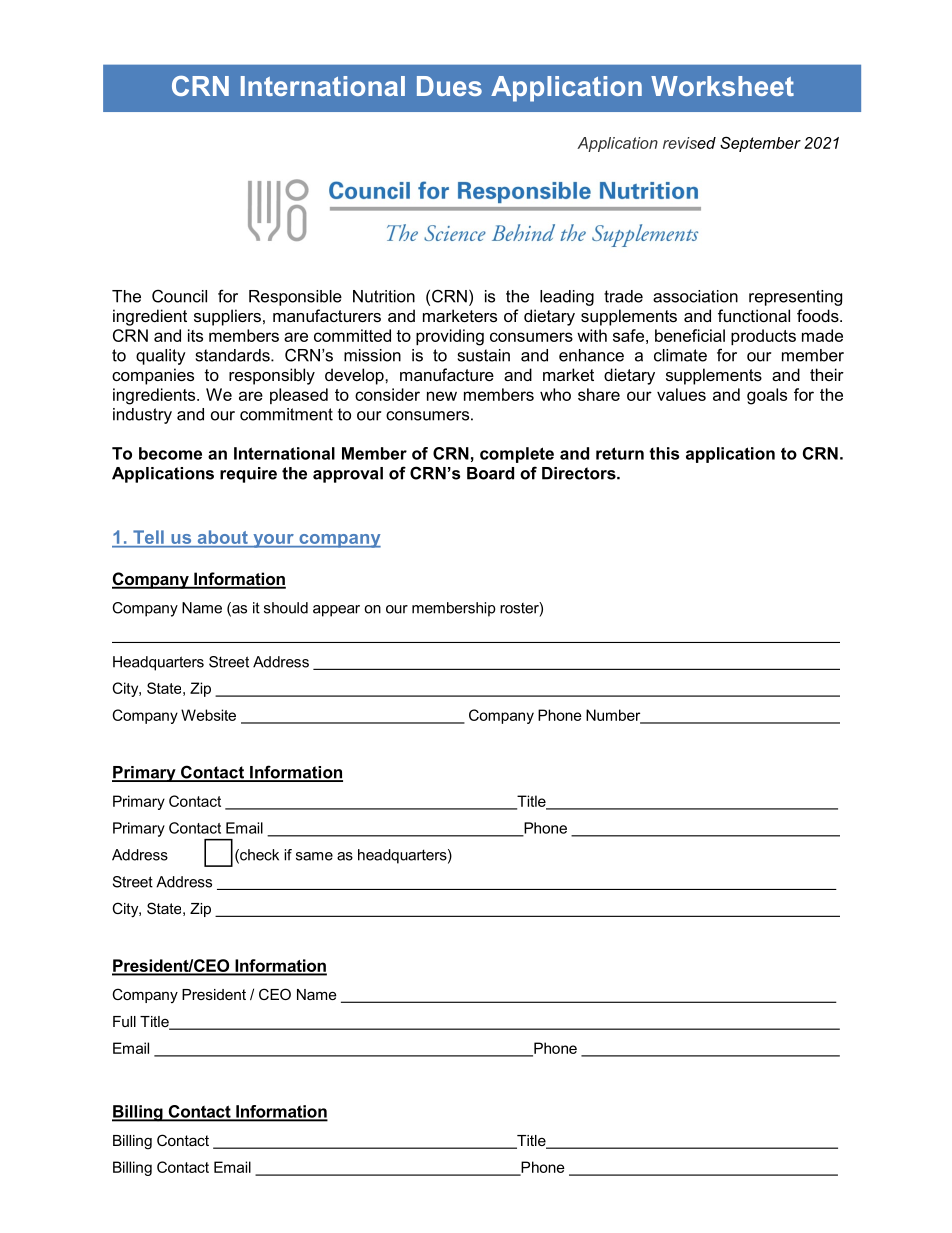 The height and width of the document is (1233, 952). Describe the element at coordinates (449, 86) in the document. I see `Dues` at that location.
